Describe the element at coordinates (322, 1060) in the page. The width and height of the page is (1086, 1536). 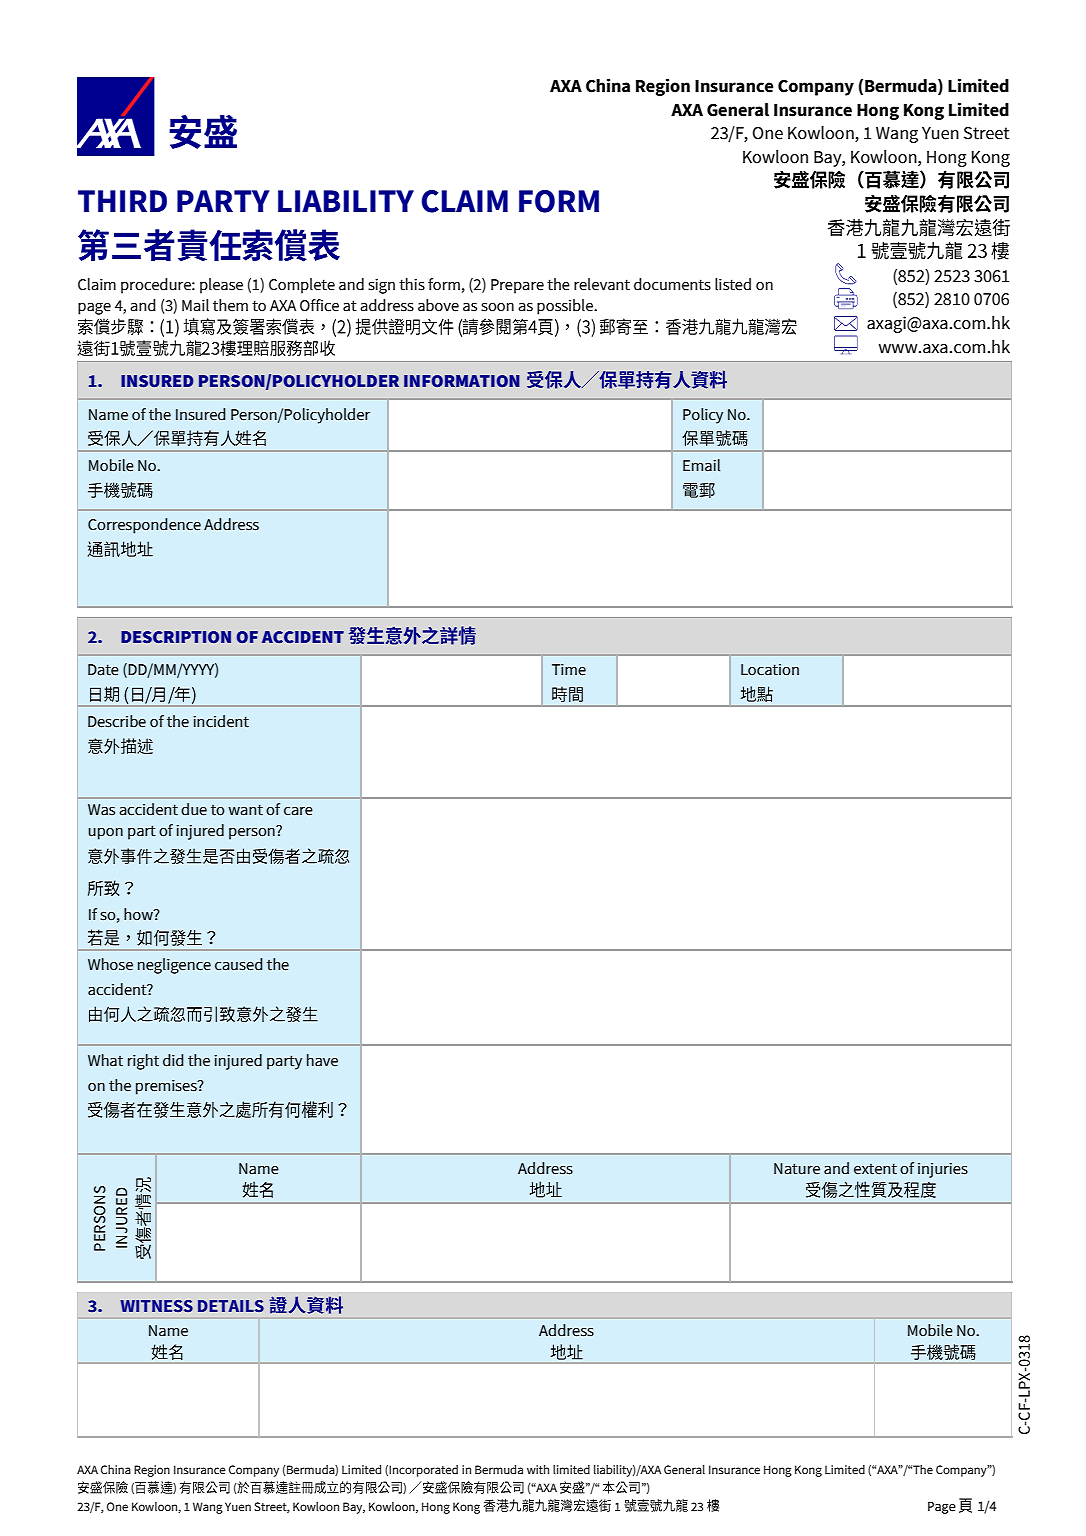
I see `have` at that location.
